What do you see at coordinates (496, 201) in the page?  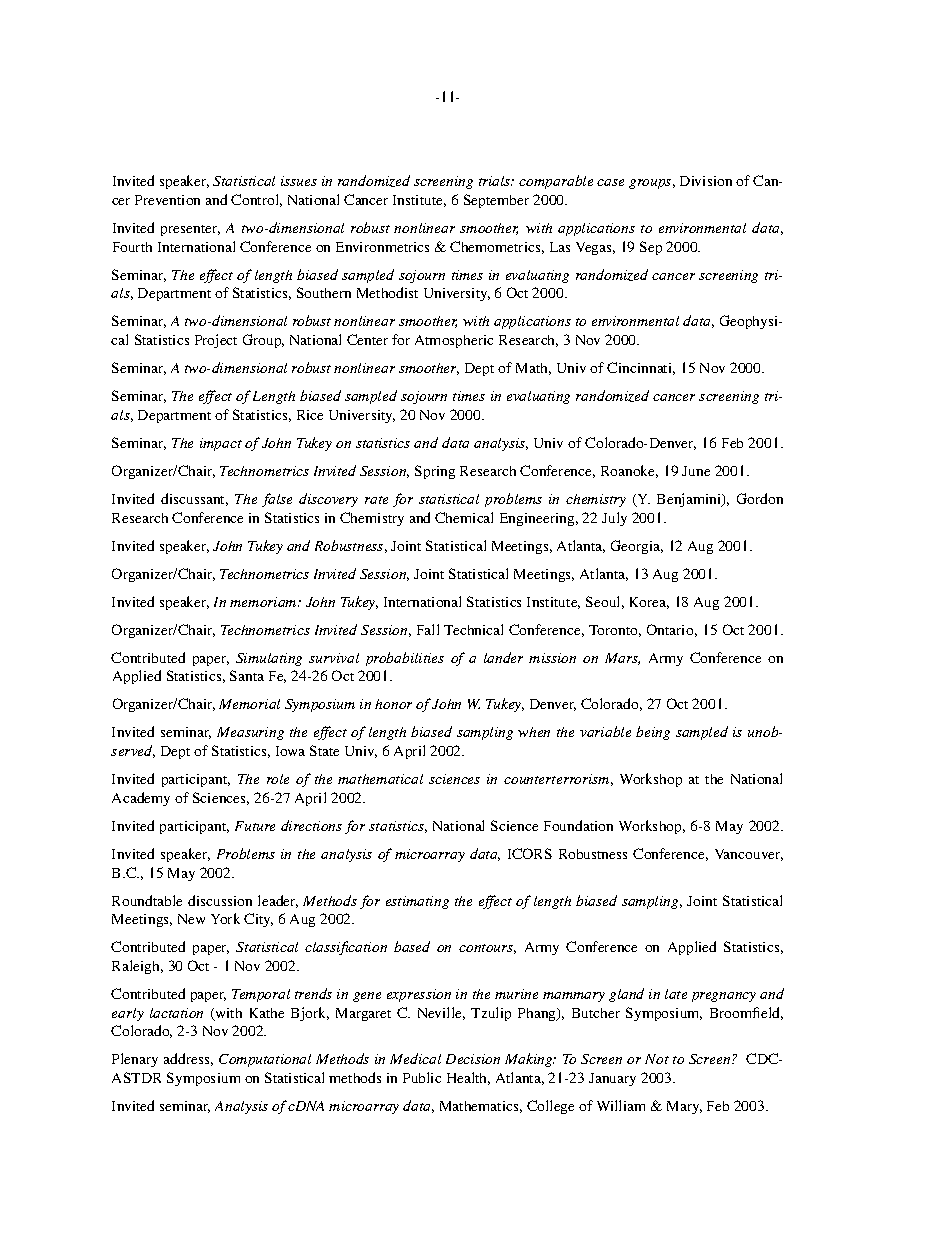 I see `September` at bounding box center [496, 201].
